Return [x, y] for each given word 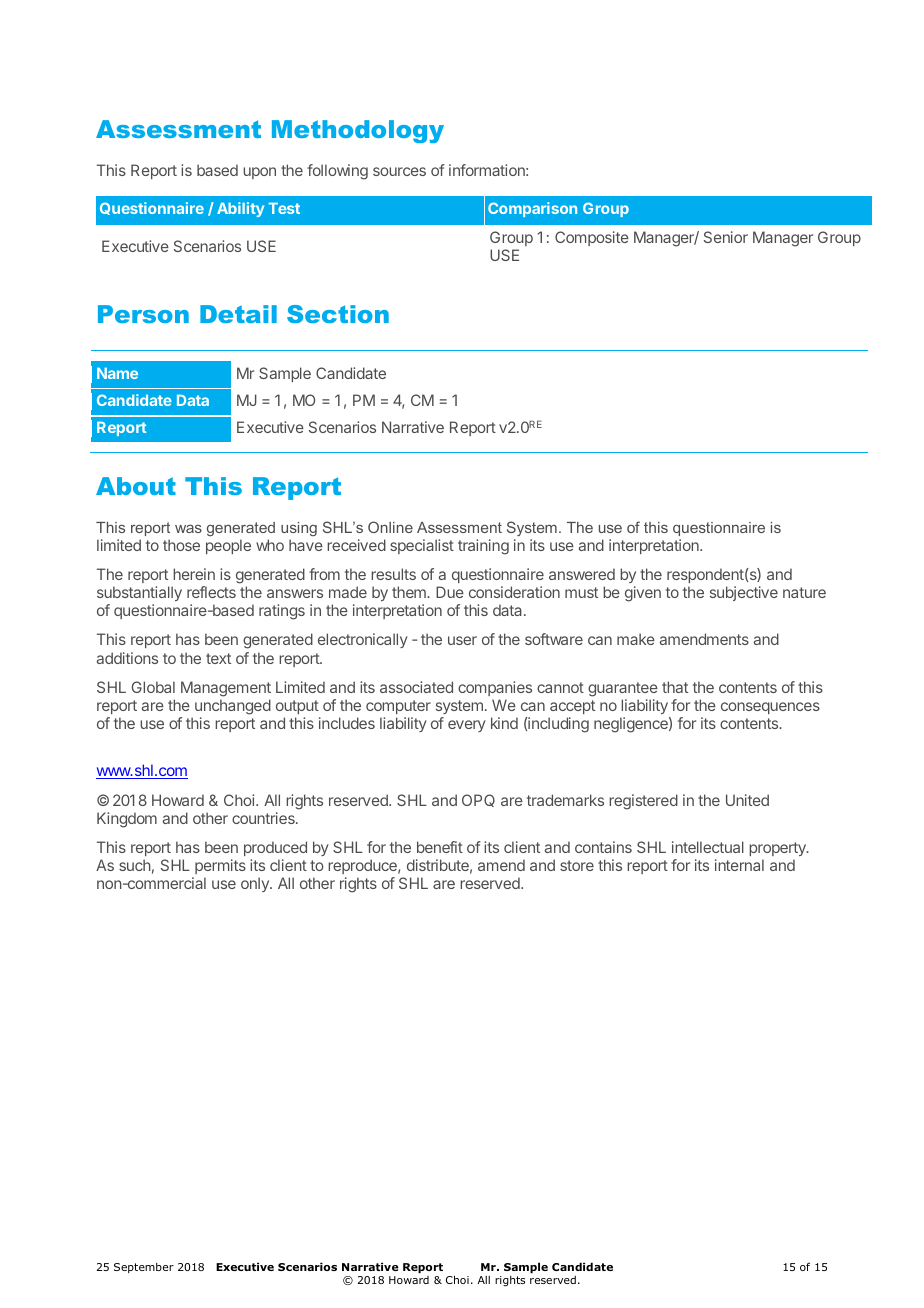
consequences [770, 708]
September [144, 1268]
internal [739, 865]
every [467, 726]
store [577, 865]
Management [226, 690]
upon [259, 173]
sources [399, 171]
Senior [726, 237]
